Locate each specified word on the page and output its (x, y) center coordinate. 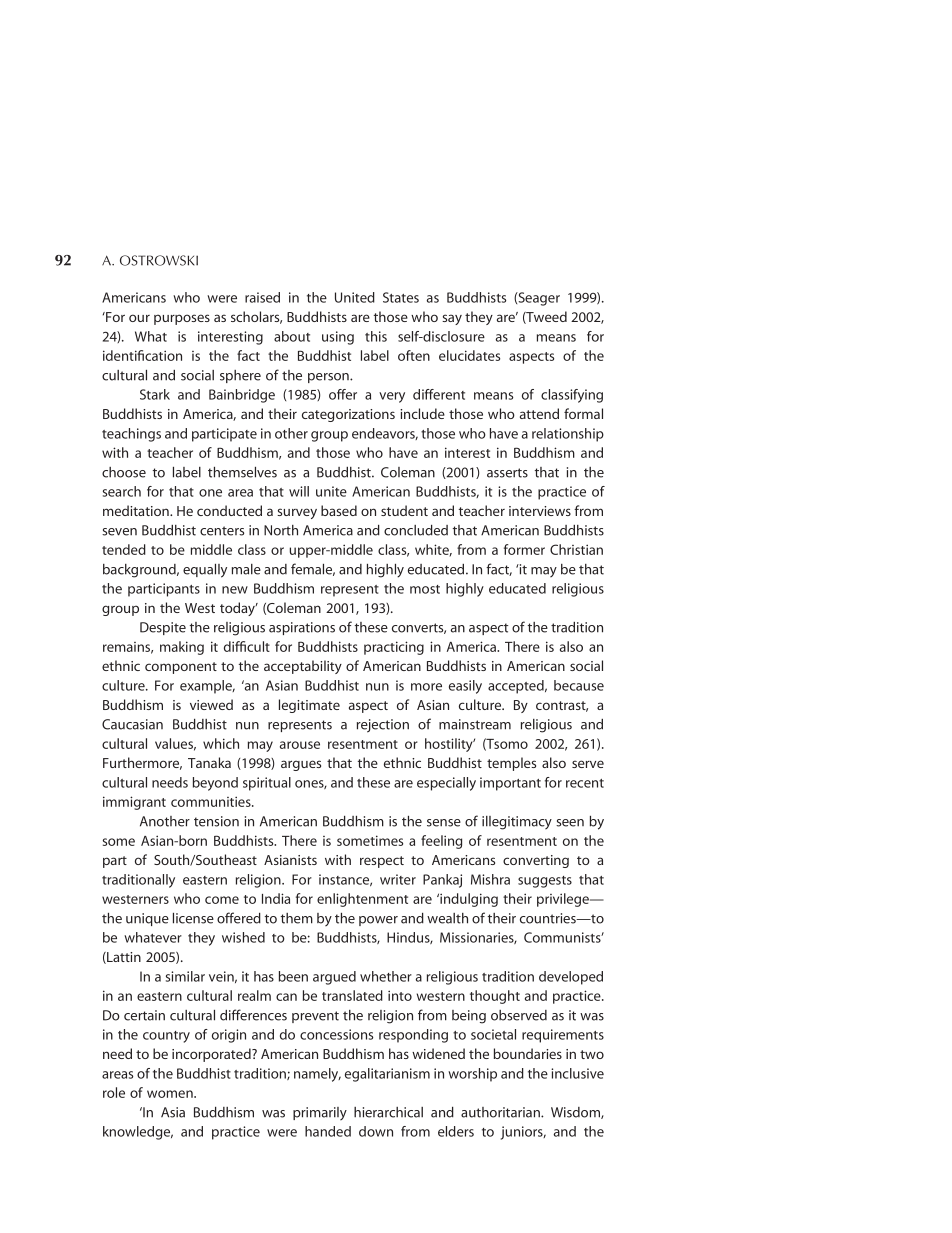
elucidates (469, 355)
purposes (182, 319)
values (175, 744)
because (579, 685)
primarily (320, 1113)
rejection (383, 726)
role (114, 1092)
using (338, 338)
